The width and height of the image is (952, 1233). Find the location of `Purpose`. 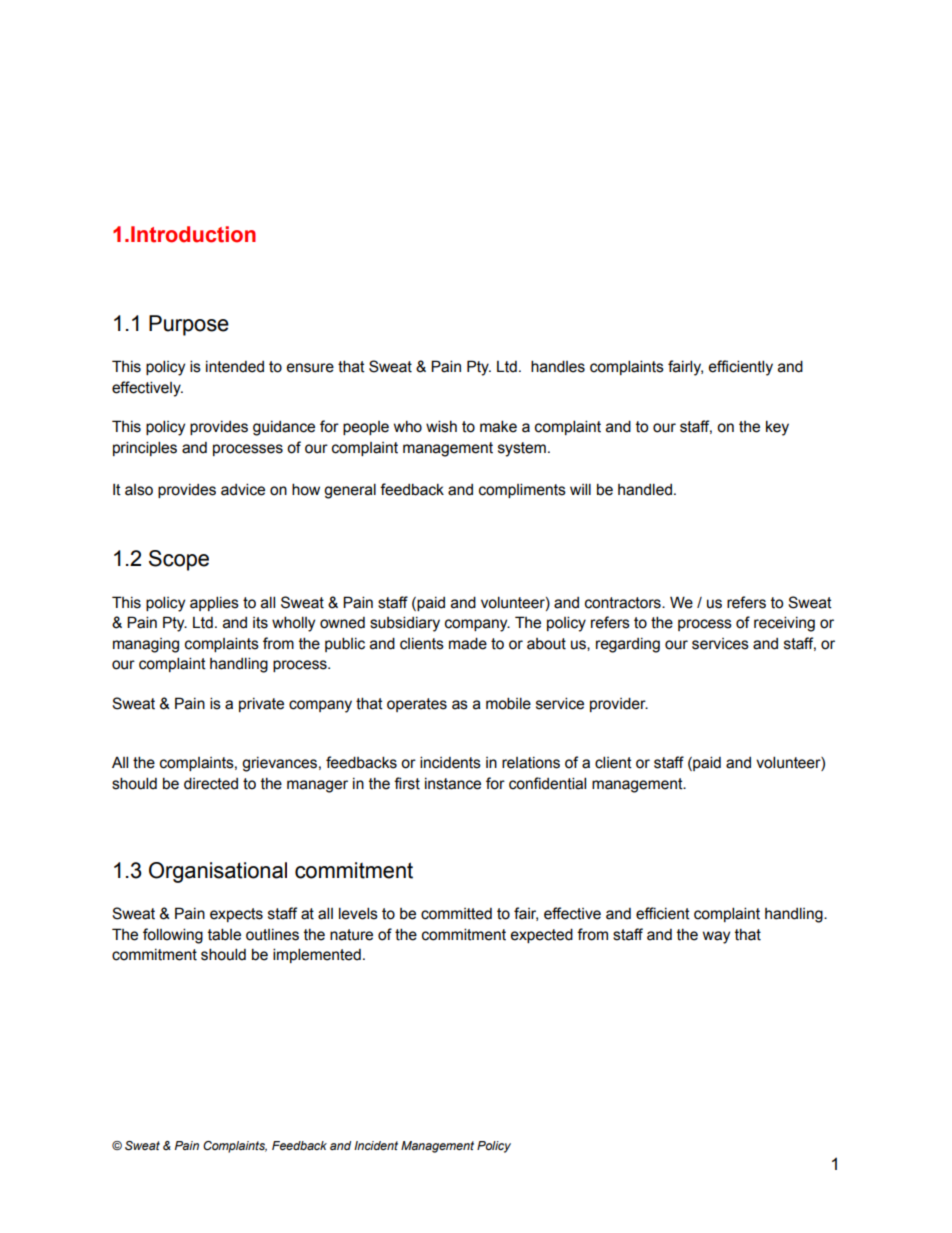

Purpose is located at coordinates (189, 325).
